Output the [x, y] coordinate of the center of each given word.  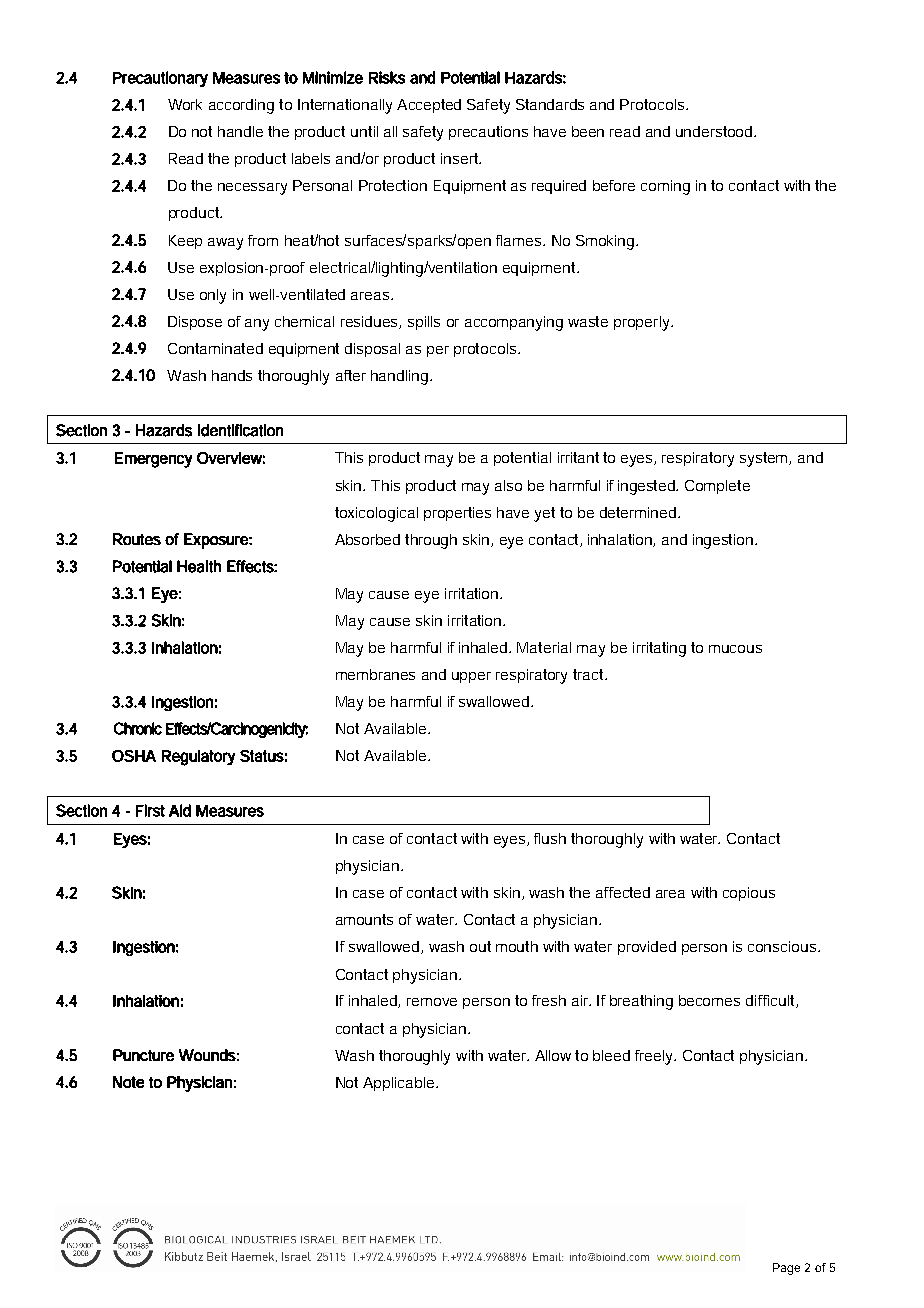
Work [185, 104]
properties [457, 514]
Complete [717, 487]
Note [128, 1082]
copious [749, 894]
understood [715, 131]
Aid [180, 810]
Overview [231, 458]
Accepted [429, 106]
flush [550, 838]
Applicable [400, 1084]
